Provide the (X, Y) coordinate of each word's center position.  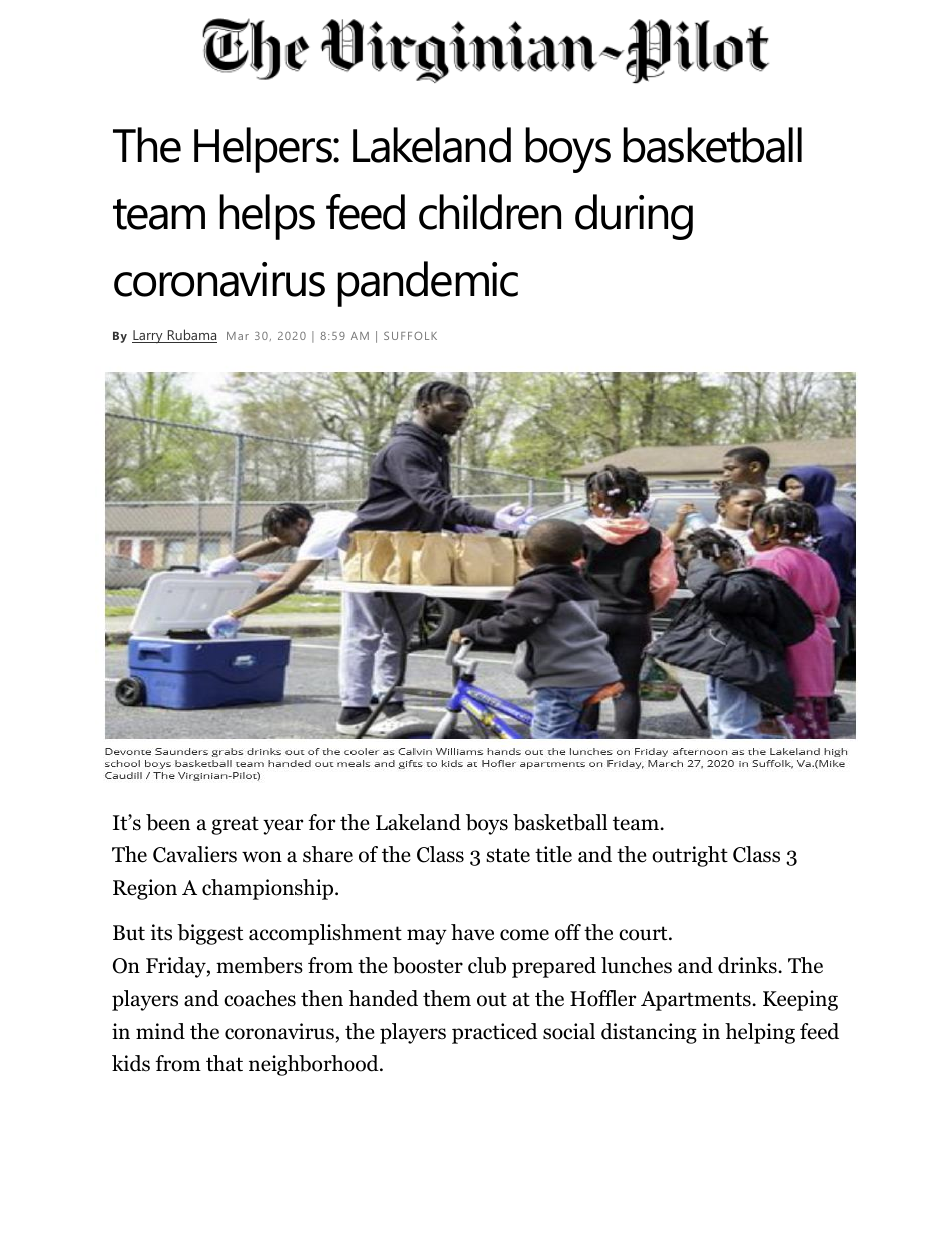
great (235, 825)
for (322, 822)
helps (267, 217)
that (224, 1063)
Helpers (264, 150)
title (553, 854)
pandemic (427, 284)
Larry (148, 336)
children (490, 212)
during (634, 217)
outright (690, 856)
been (168, 822)
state (508, 855)
